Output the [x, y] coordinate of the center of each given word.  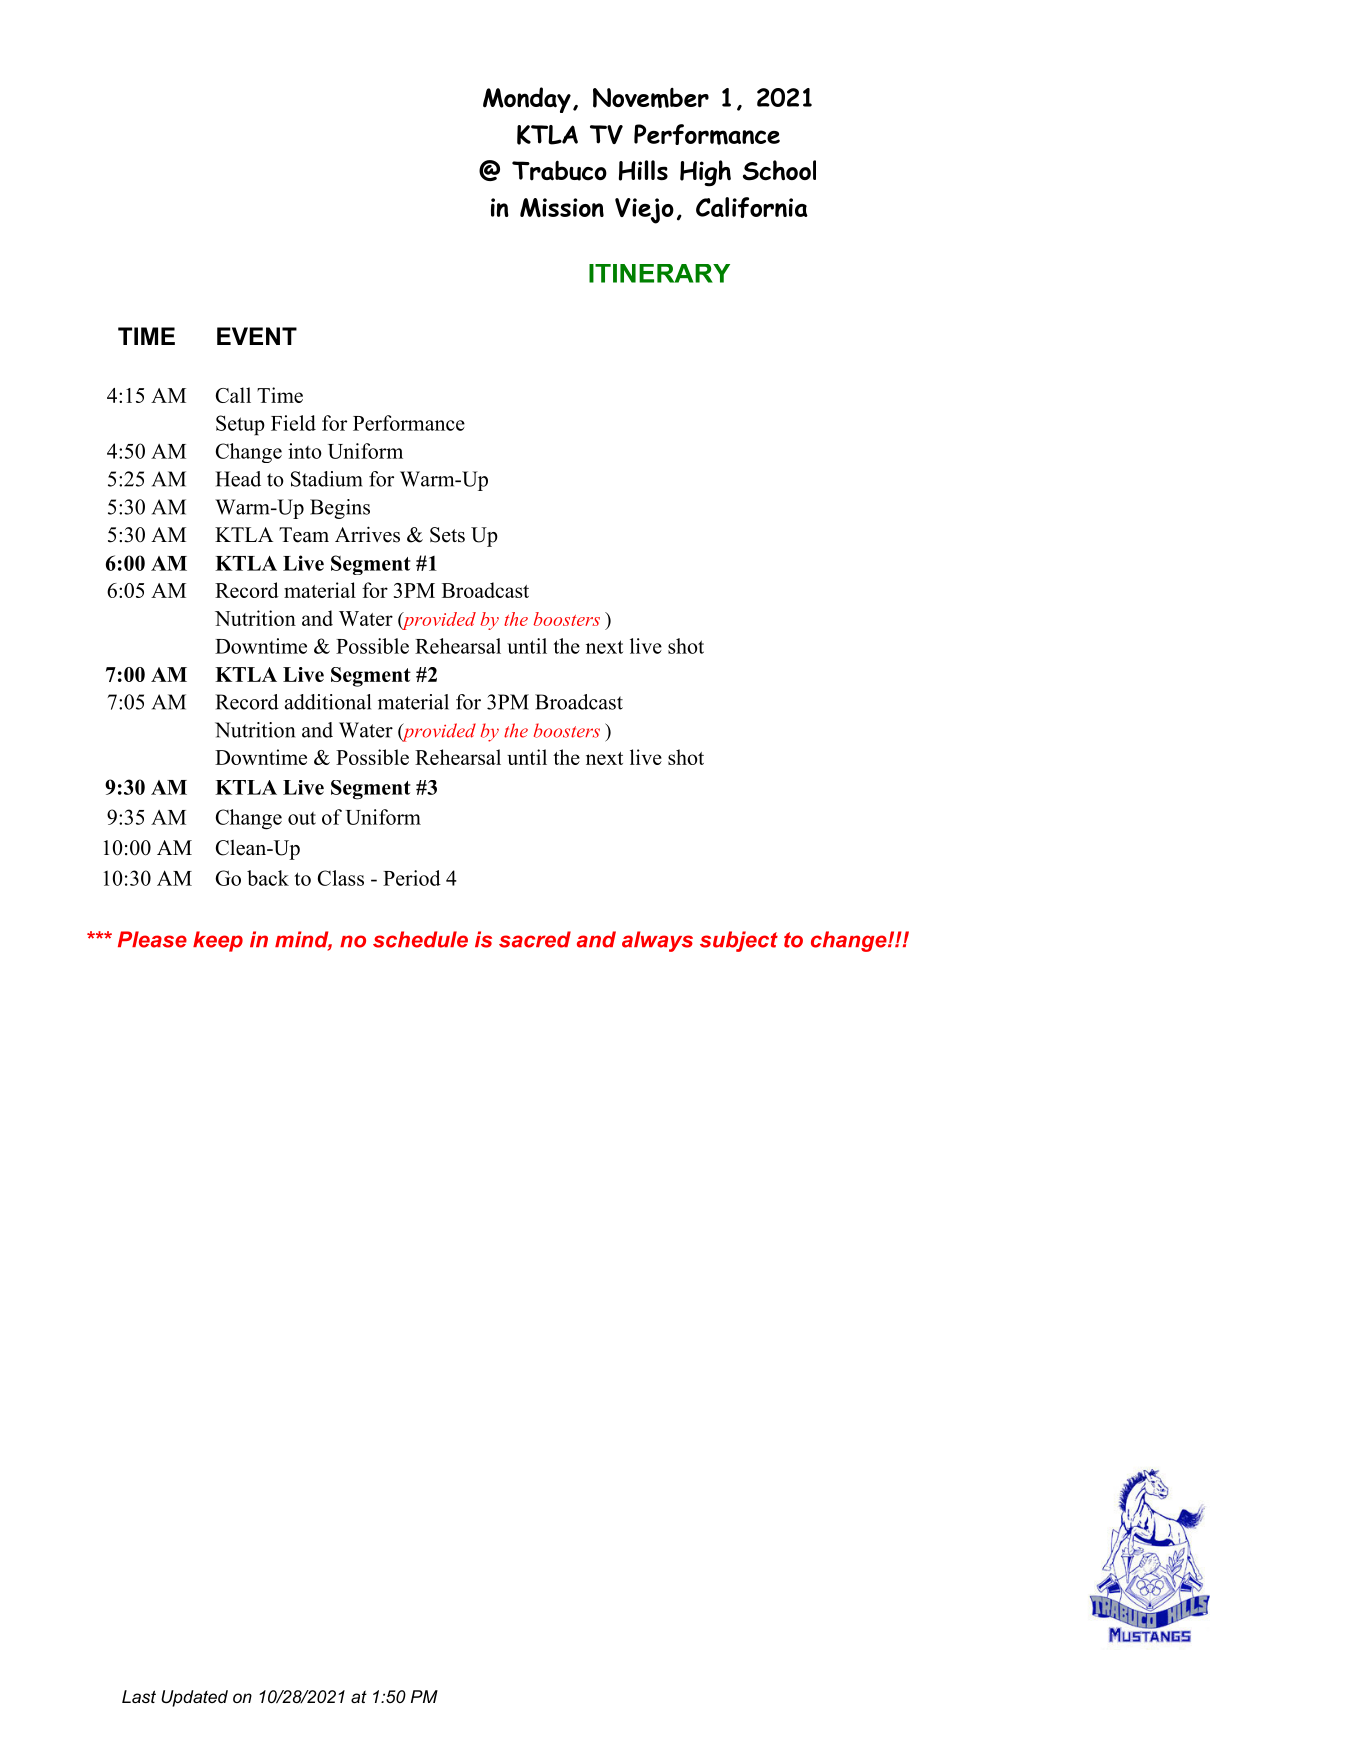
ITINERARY [659, 273]
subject [739, 941]
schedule [420, 939]
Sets [447, 535]
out [302, 818]
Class [341, 878]
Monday [527, 100]
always [657, 941]
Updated [194, 1698]
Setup [240, 425]
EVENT [257, 336]
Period [412, 878]
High [705, 173]
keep [218, 941]
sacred [535, 939]
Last [139, 1696]
